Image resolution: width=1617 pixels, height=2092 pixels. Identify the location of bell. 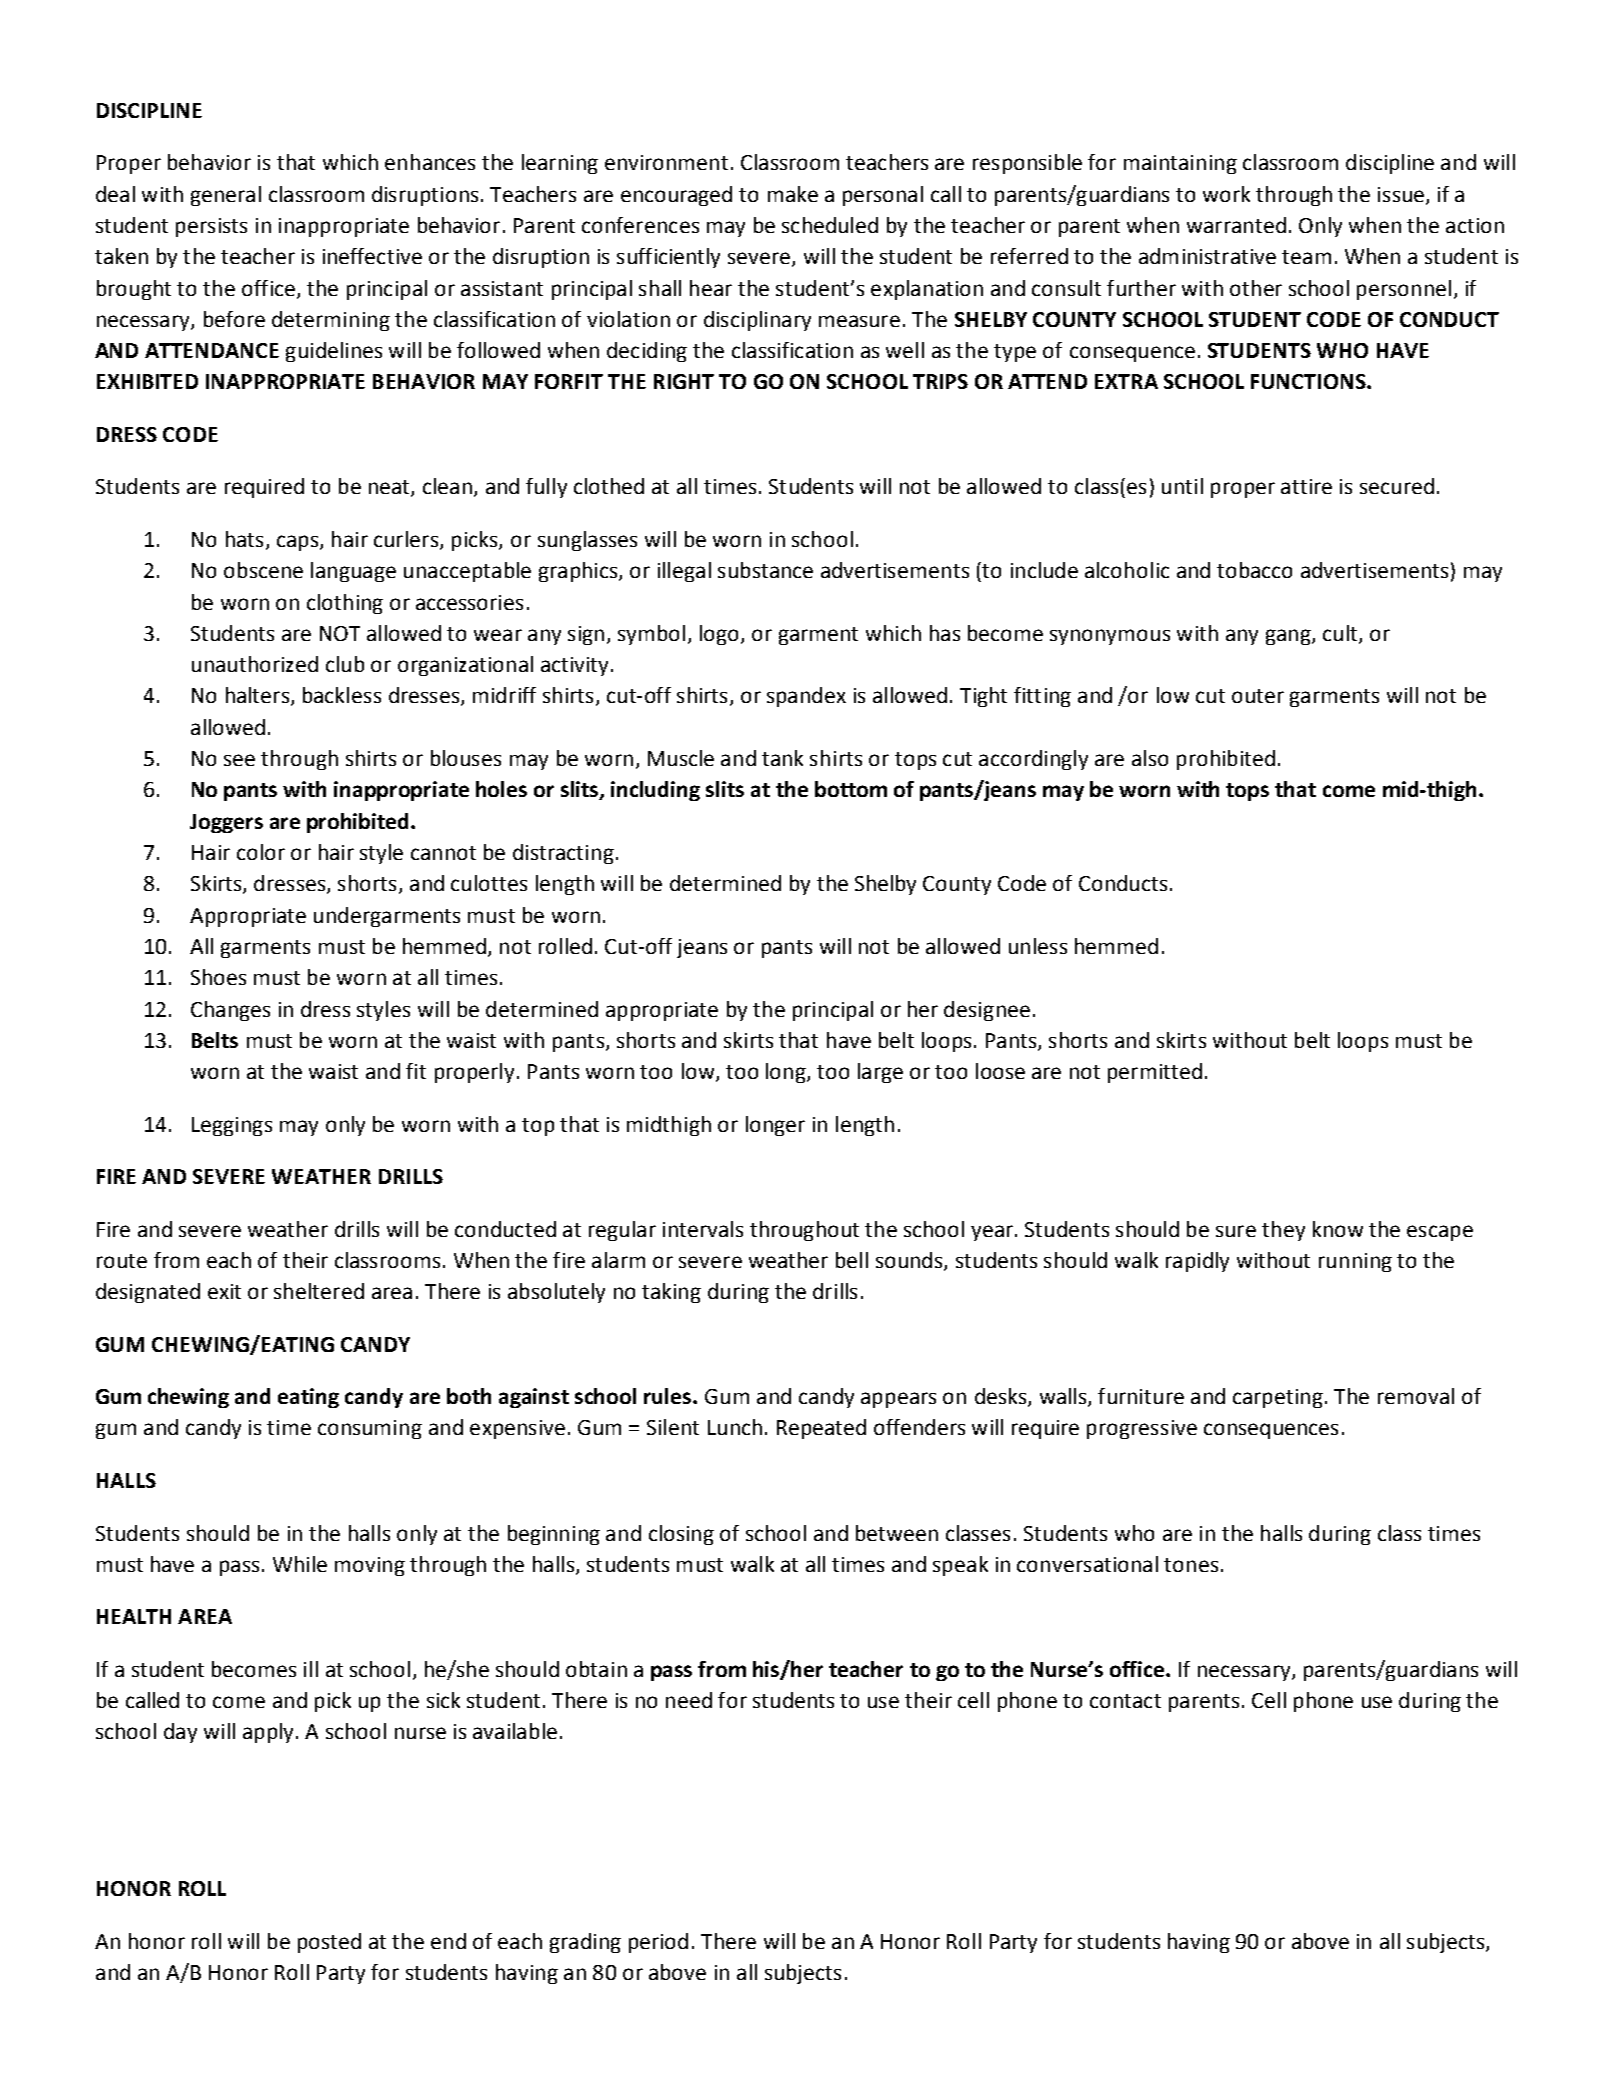
(852, 1260).
